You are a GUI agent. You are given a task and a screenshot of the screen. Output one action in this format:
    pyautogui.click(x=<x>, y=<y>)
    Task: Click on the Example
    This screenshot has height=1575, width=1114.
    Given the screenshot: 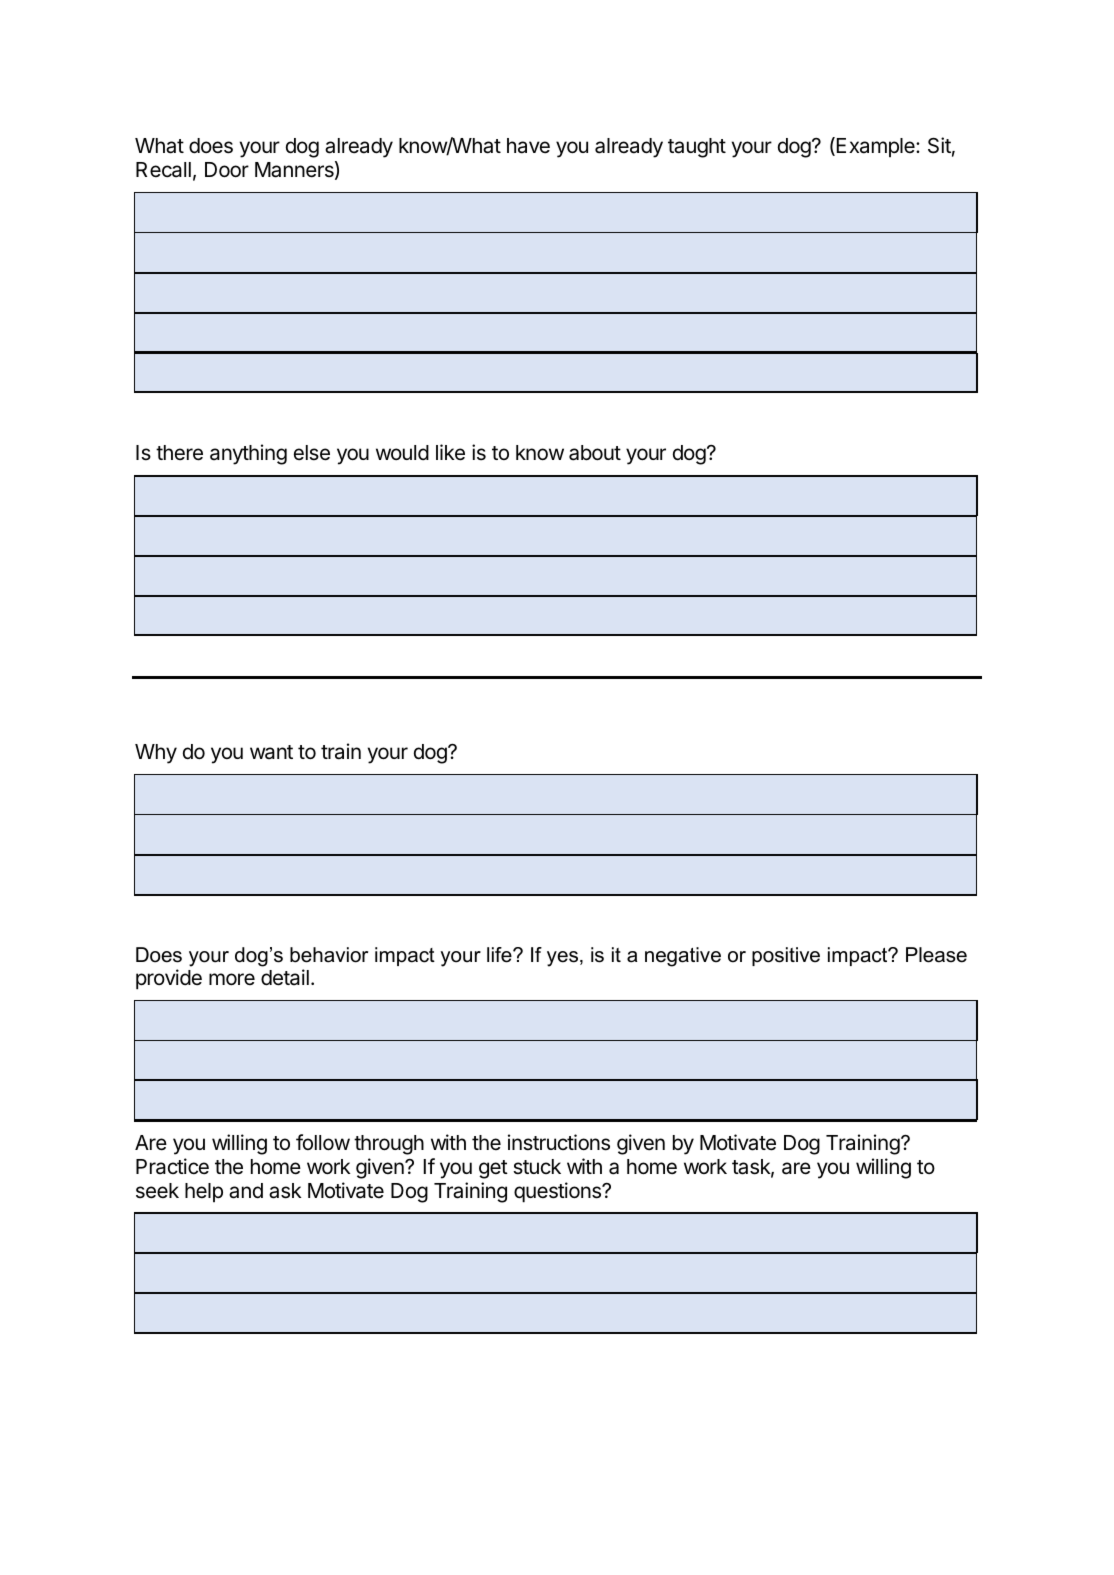 What is the action you would take?
    pyautogui.click(x=877, y=147)
